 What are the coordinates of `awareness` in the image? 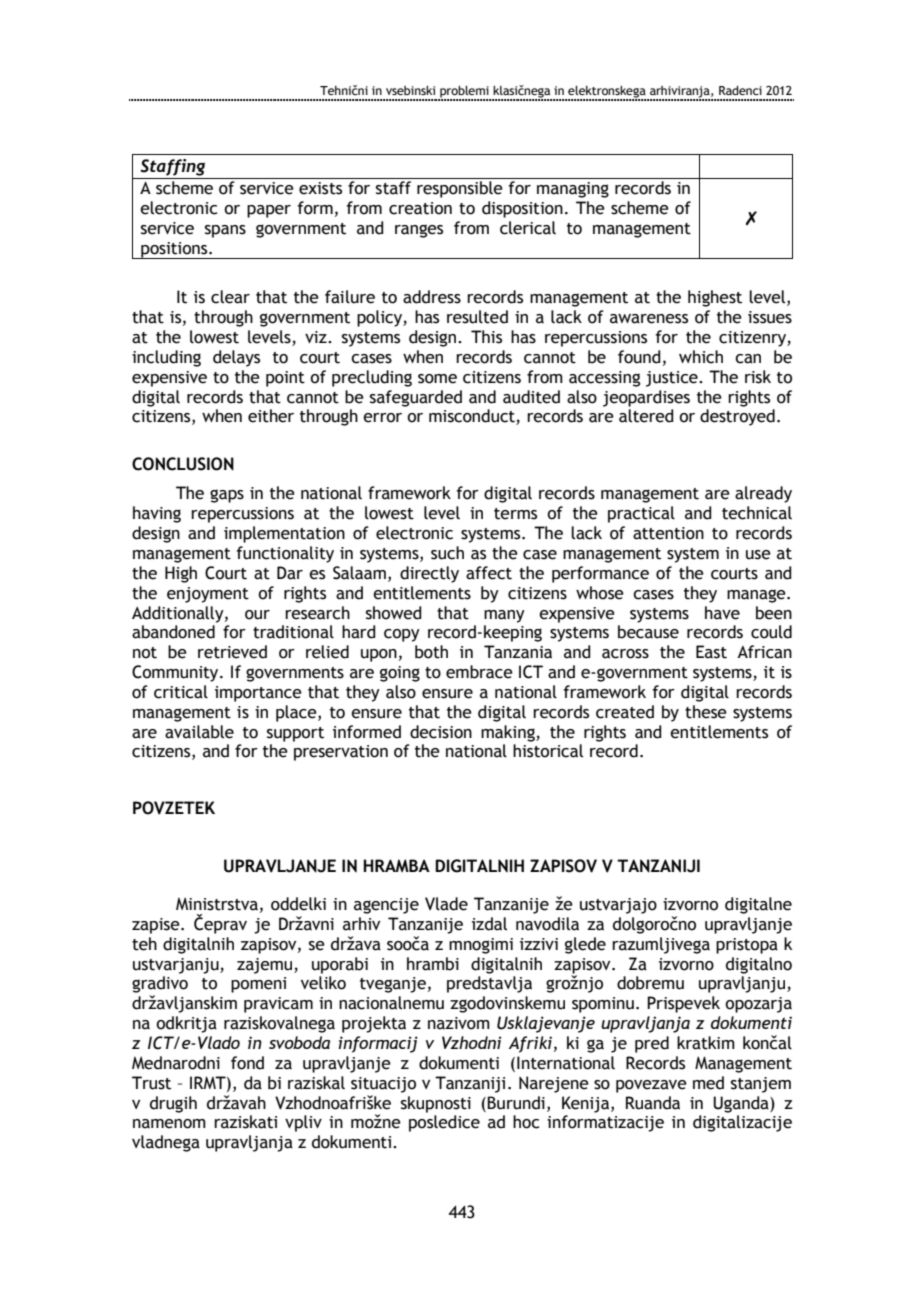 It's located at (649, 319).
